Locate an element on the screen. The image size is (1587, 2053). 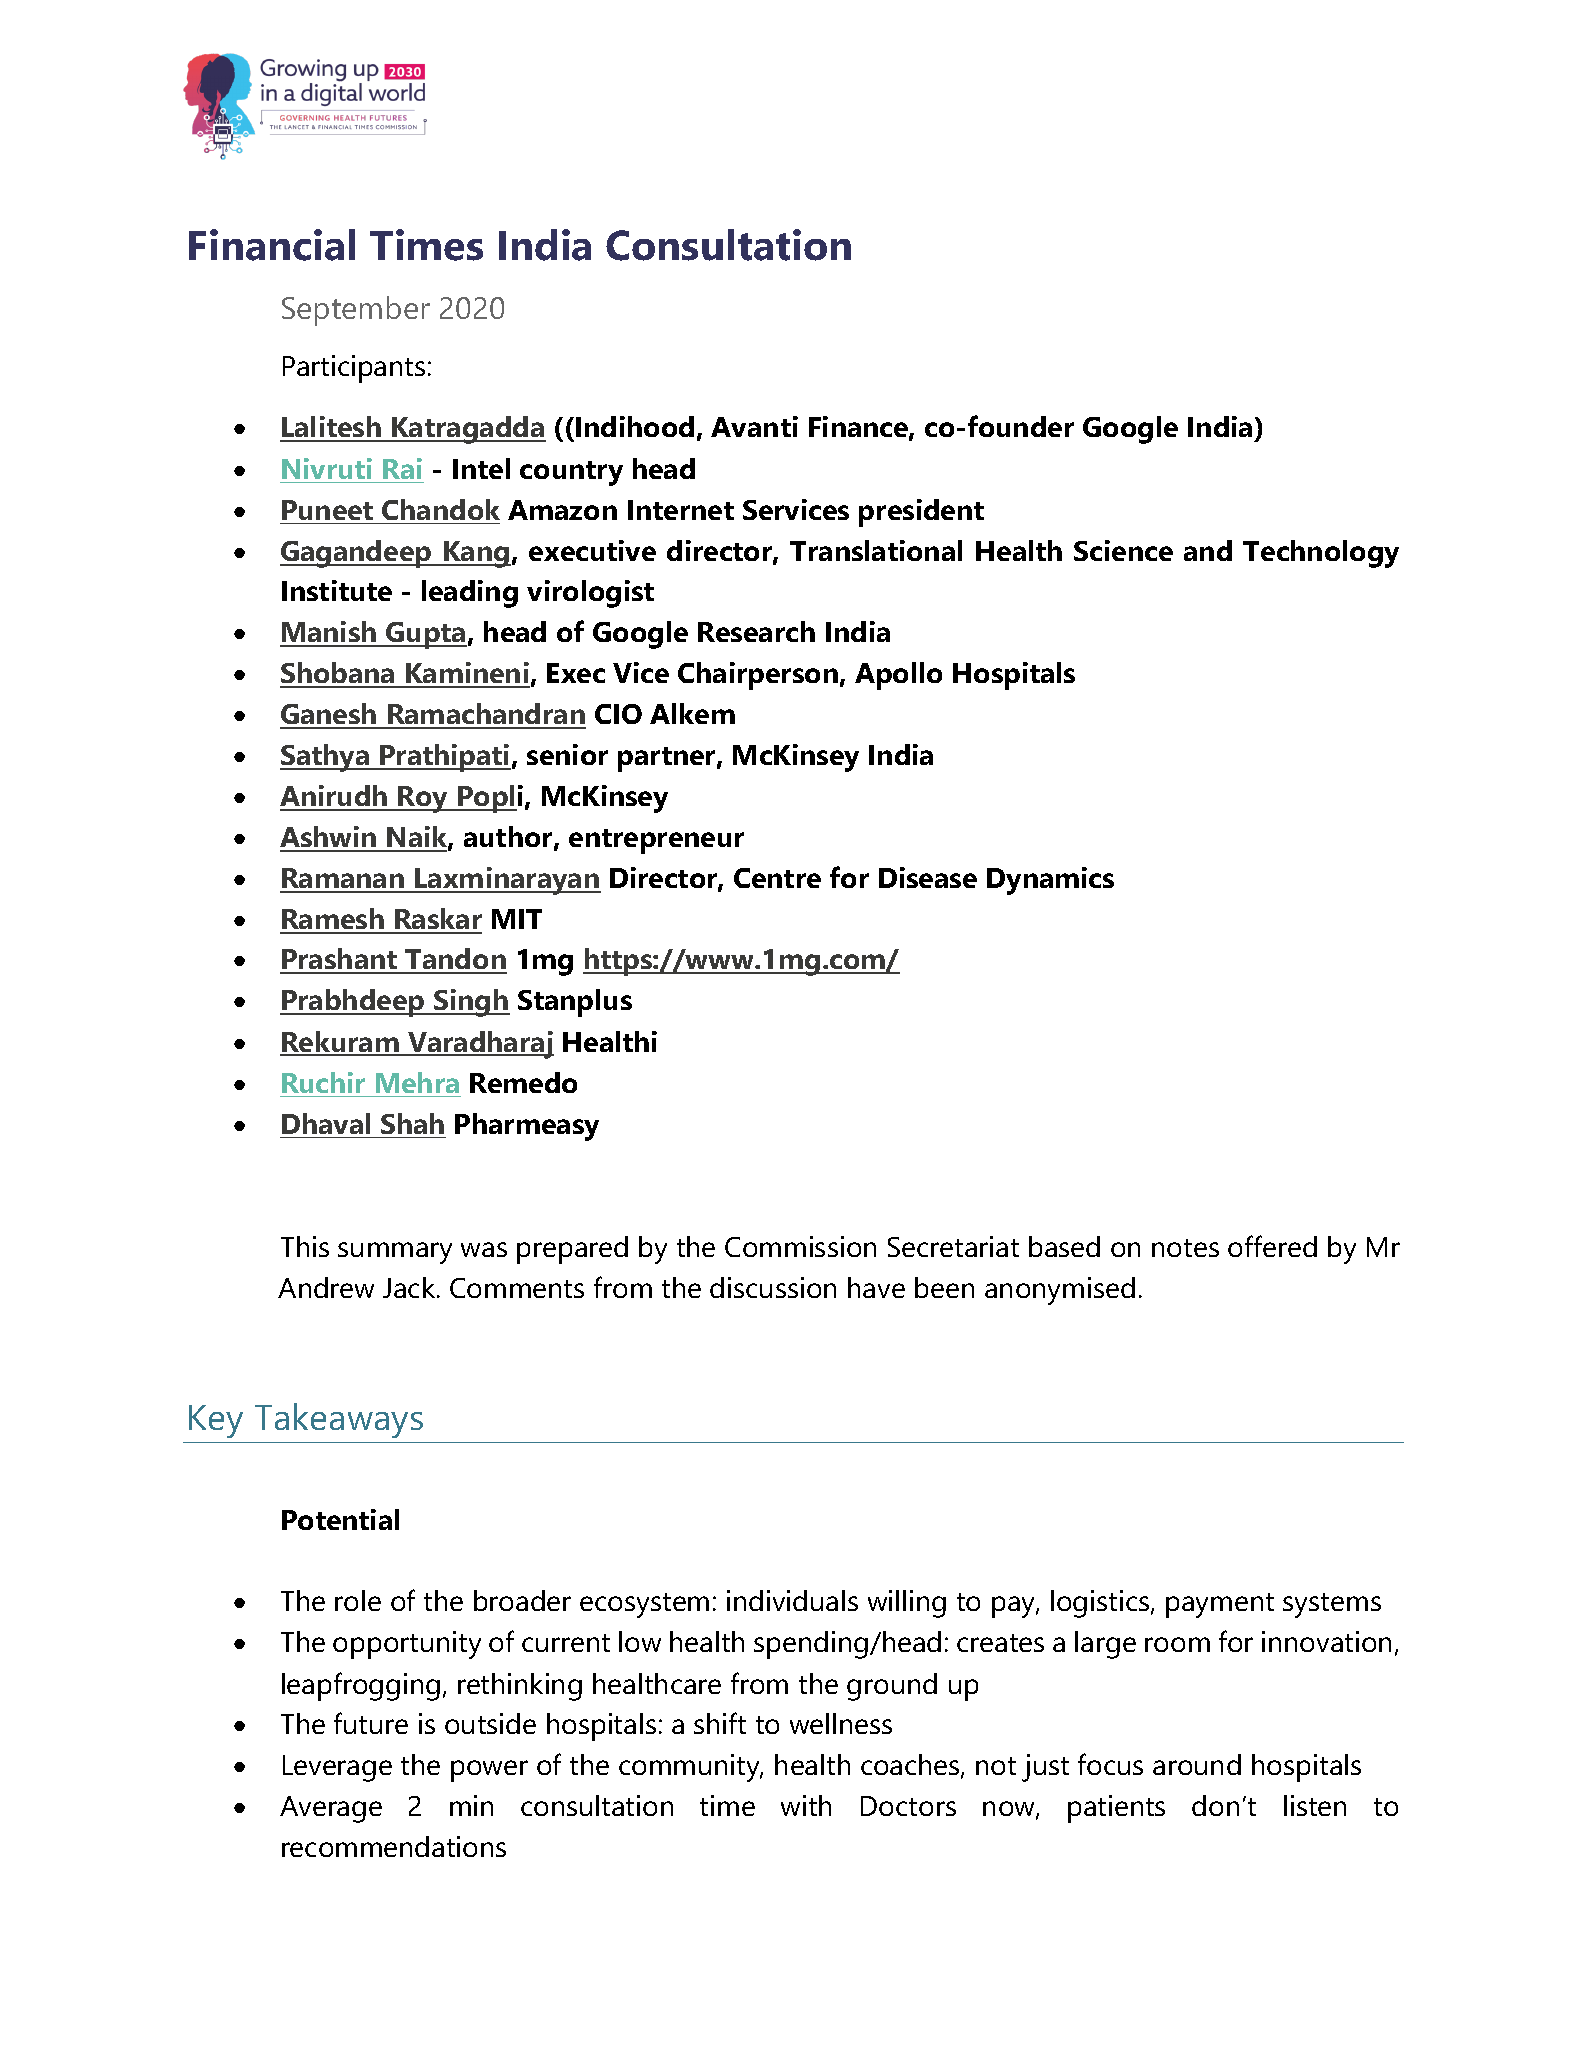
Roy is located at coordinates (424, 799).
